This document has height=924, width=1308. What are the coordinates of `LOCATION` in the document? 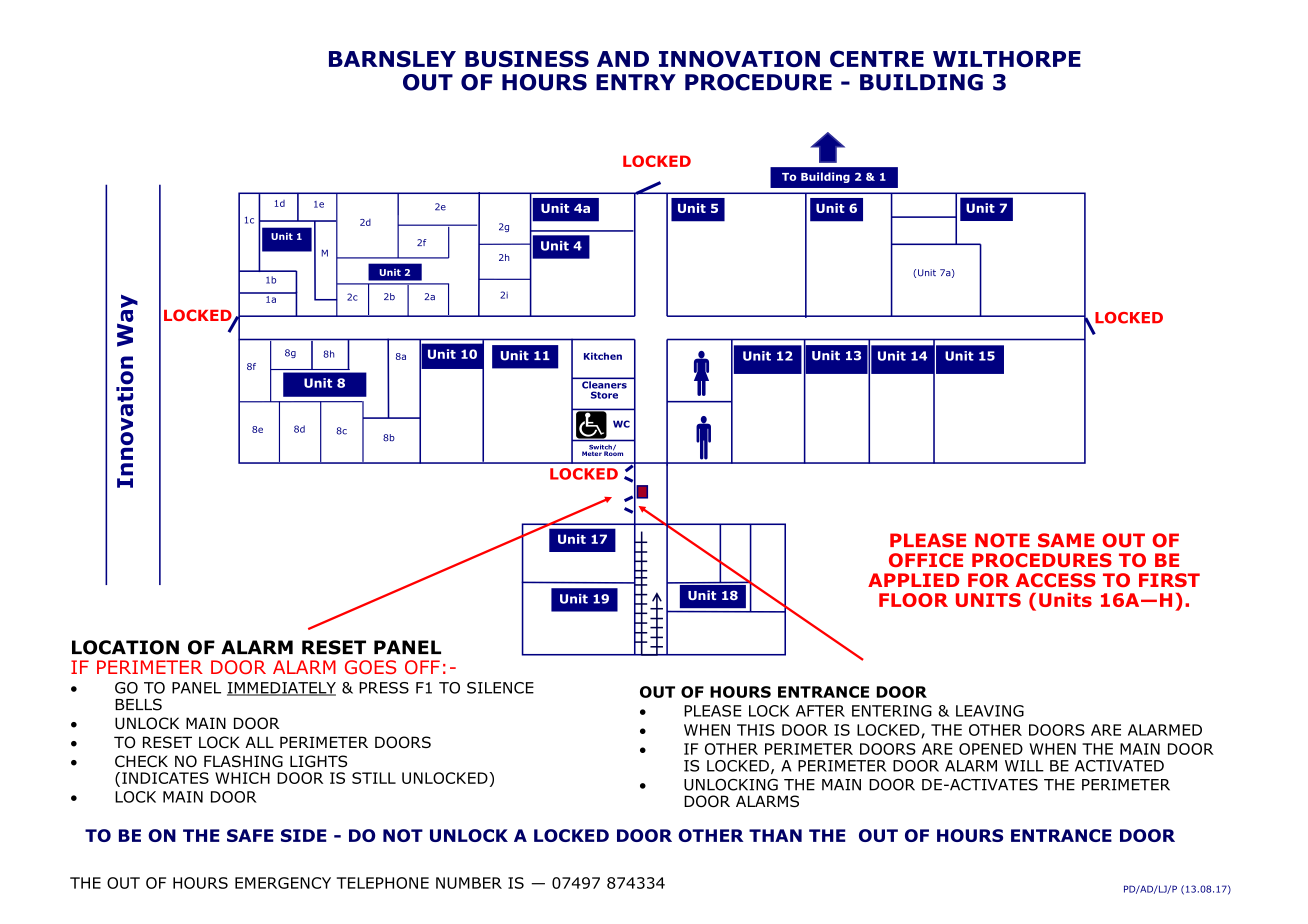 It's located at (125, 647).
